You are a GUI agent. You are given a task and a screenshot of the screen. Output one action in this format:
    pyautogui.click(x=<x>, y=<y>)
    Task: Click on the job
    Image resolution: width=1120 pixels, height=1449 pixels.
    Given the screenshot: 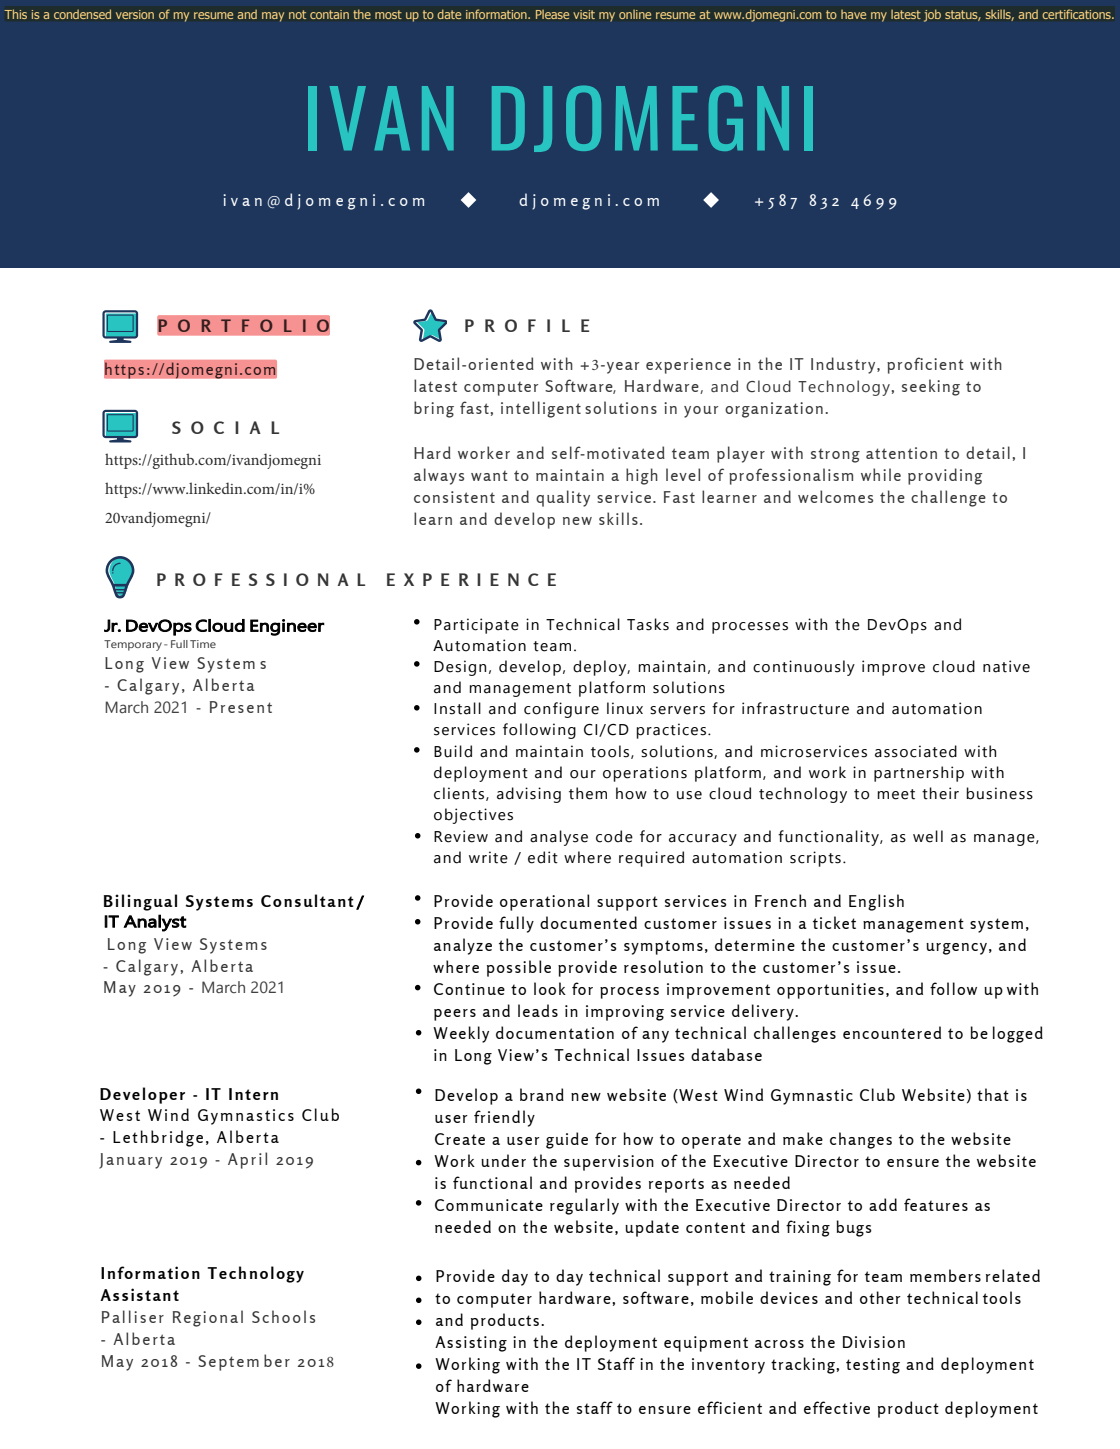 What is the action you would take?
    pyautogui.click(x=932, y=16)
